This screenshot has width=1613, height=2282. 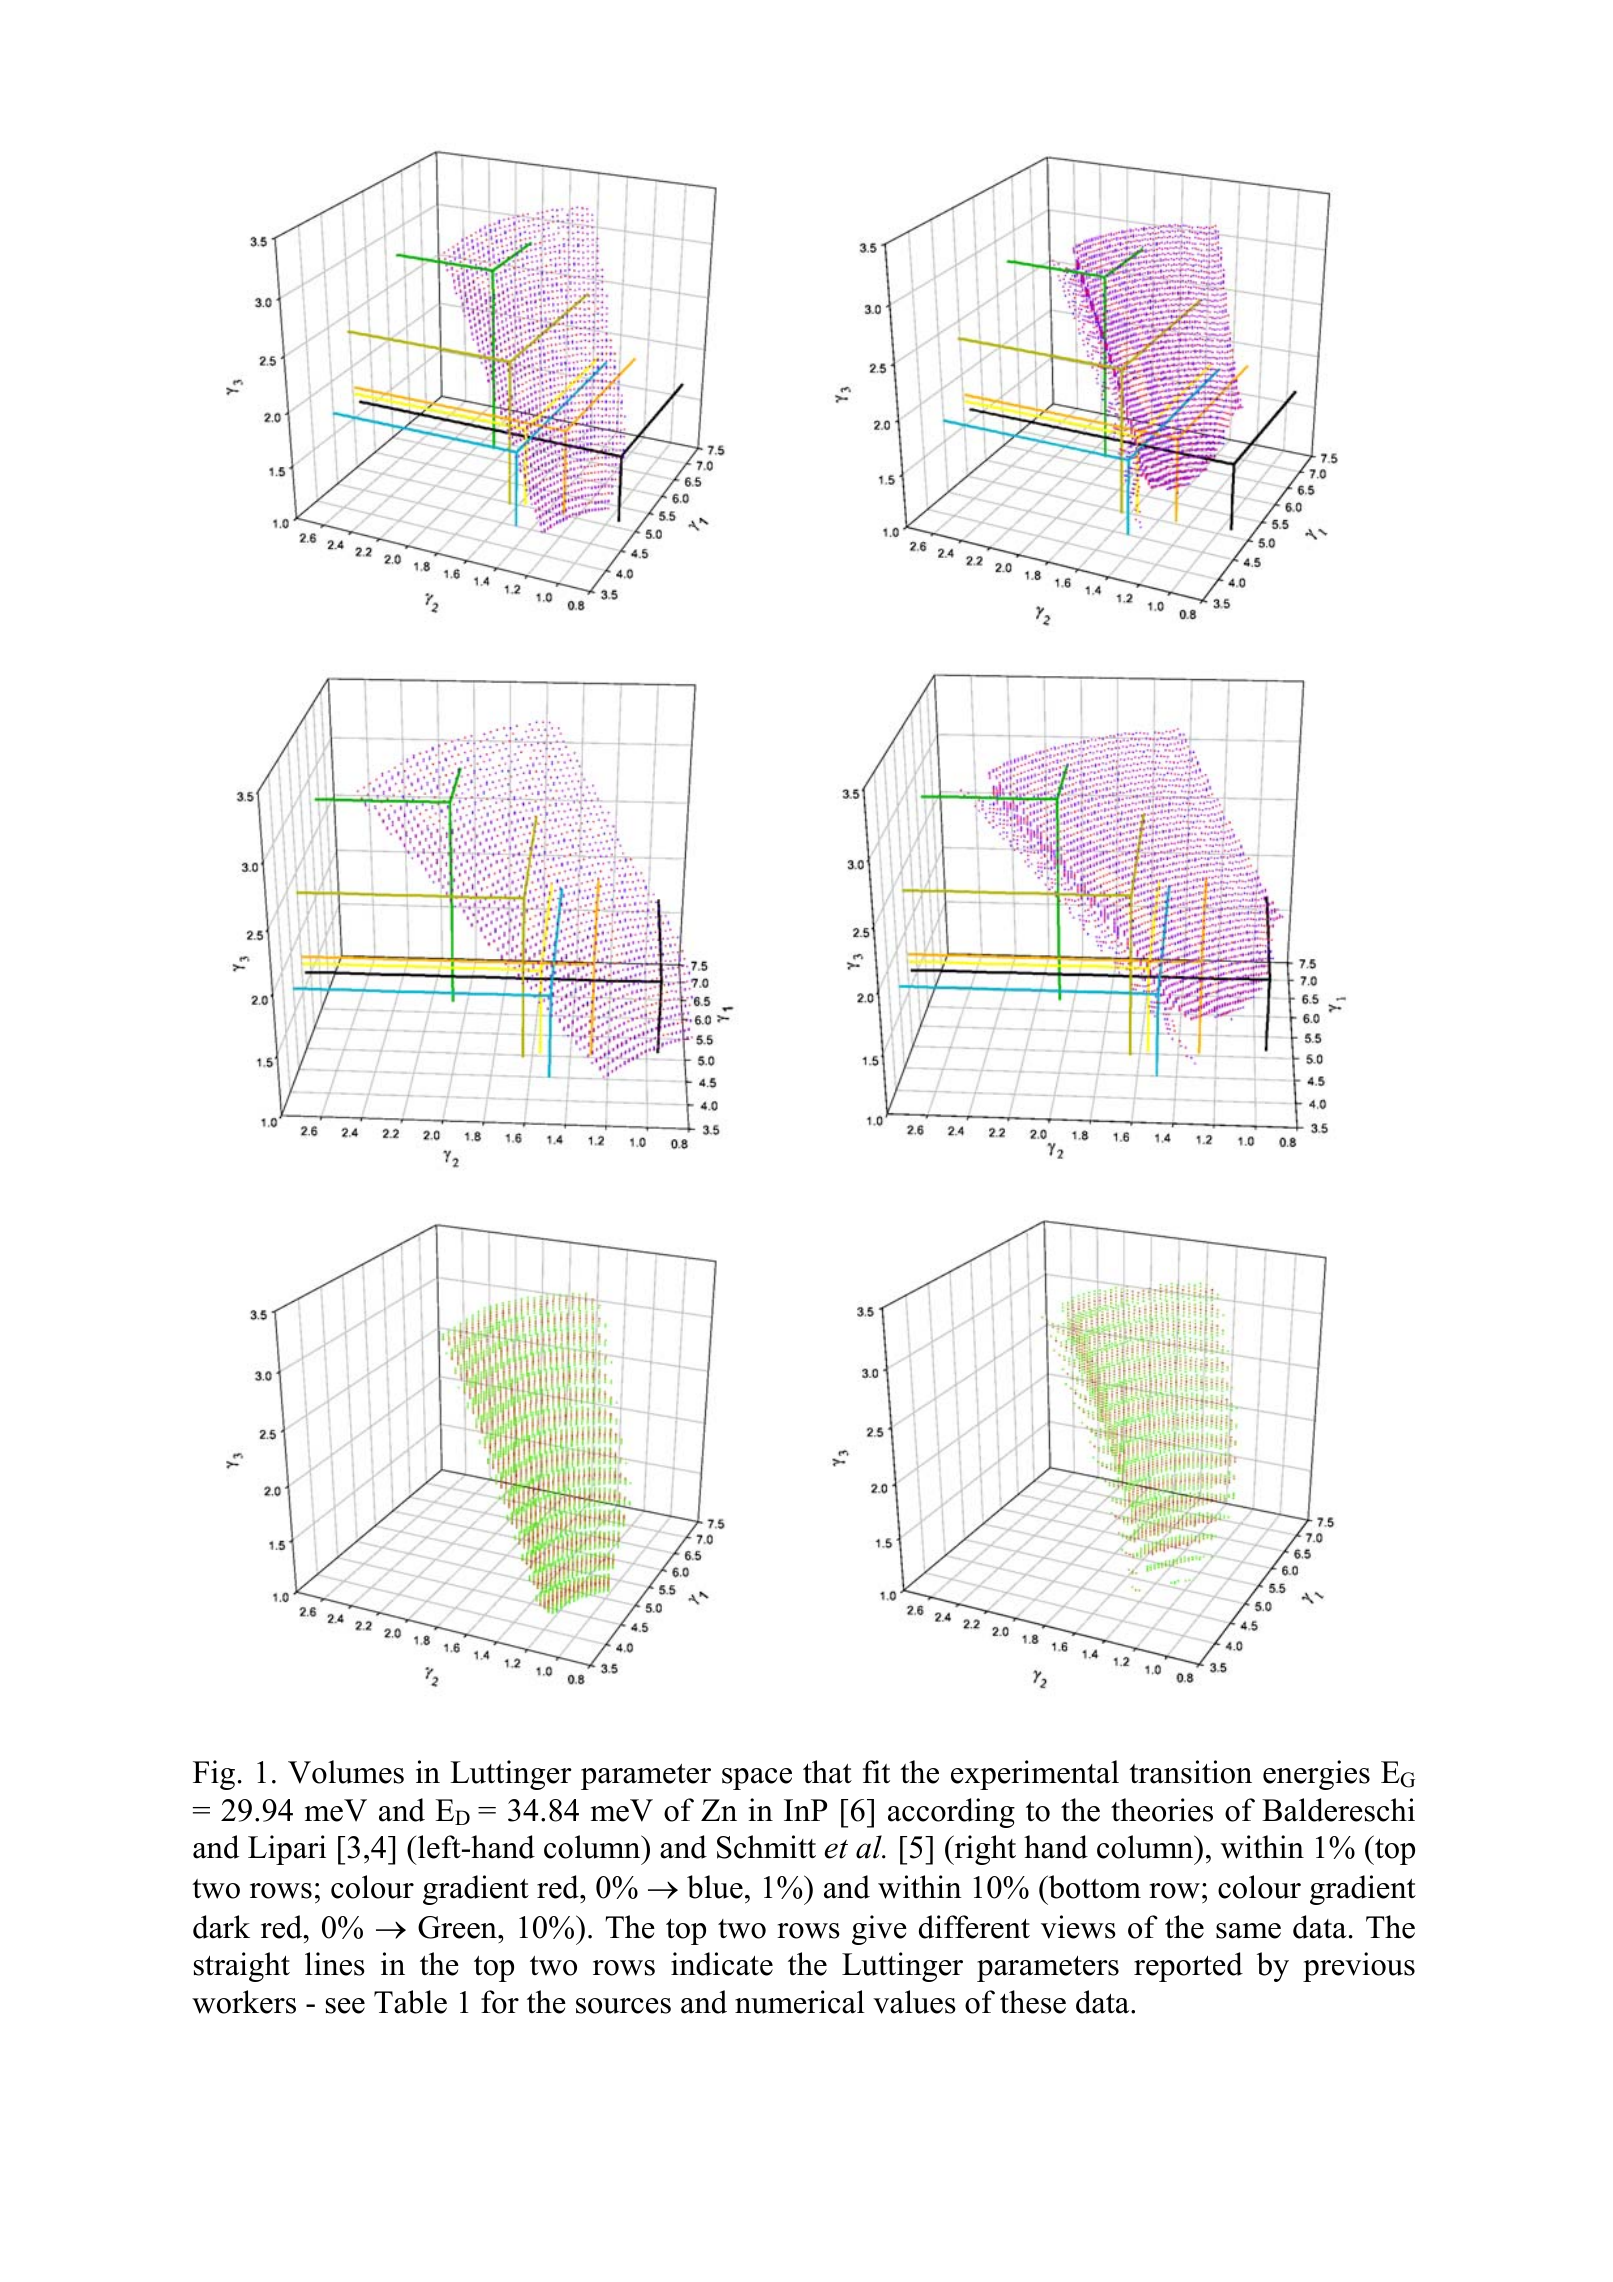 I want to click on Volumes, so click(x=346, y=1772).
